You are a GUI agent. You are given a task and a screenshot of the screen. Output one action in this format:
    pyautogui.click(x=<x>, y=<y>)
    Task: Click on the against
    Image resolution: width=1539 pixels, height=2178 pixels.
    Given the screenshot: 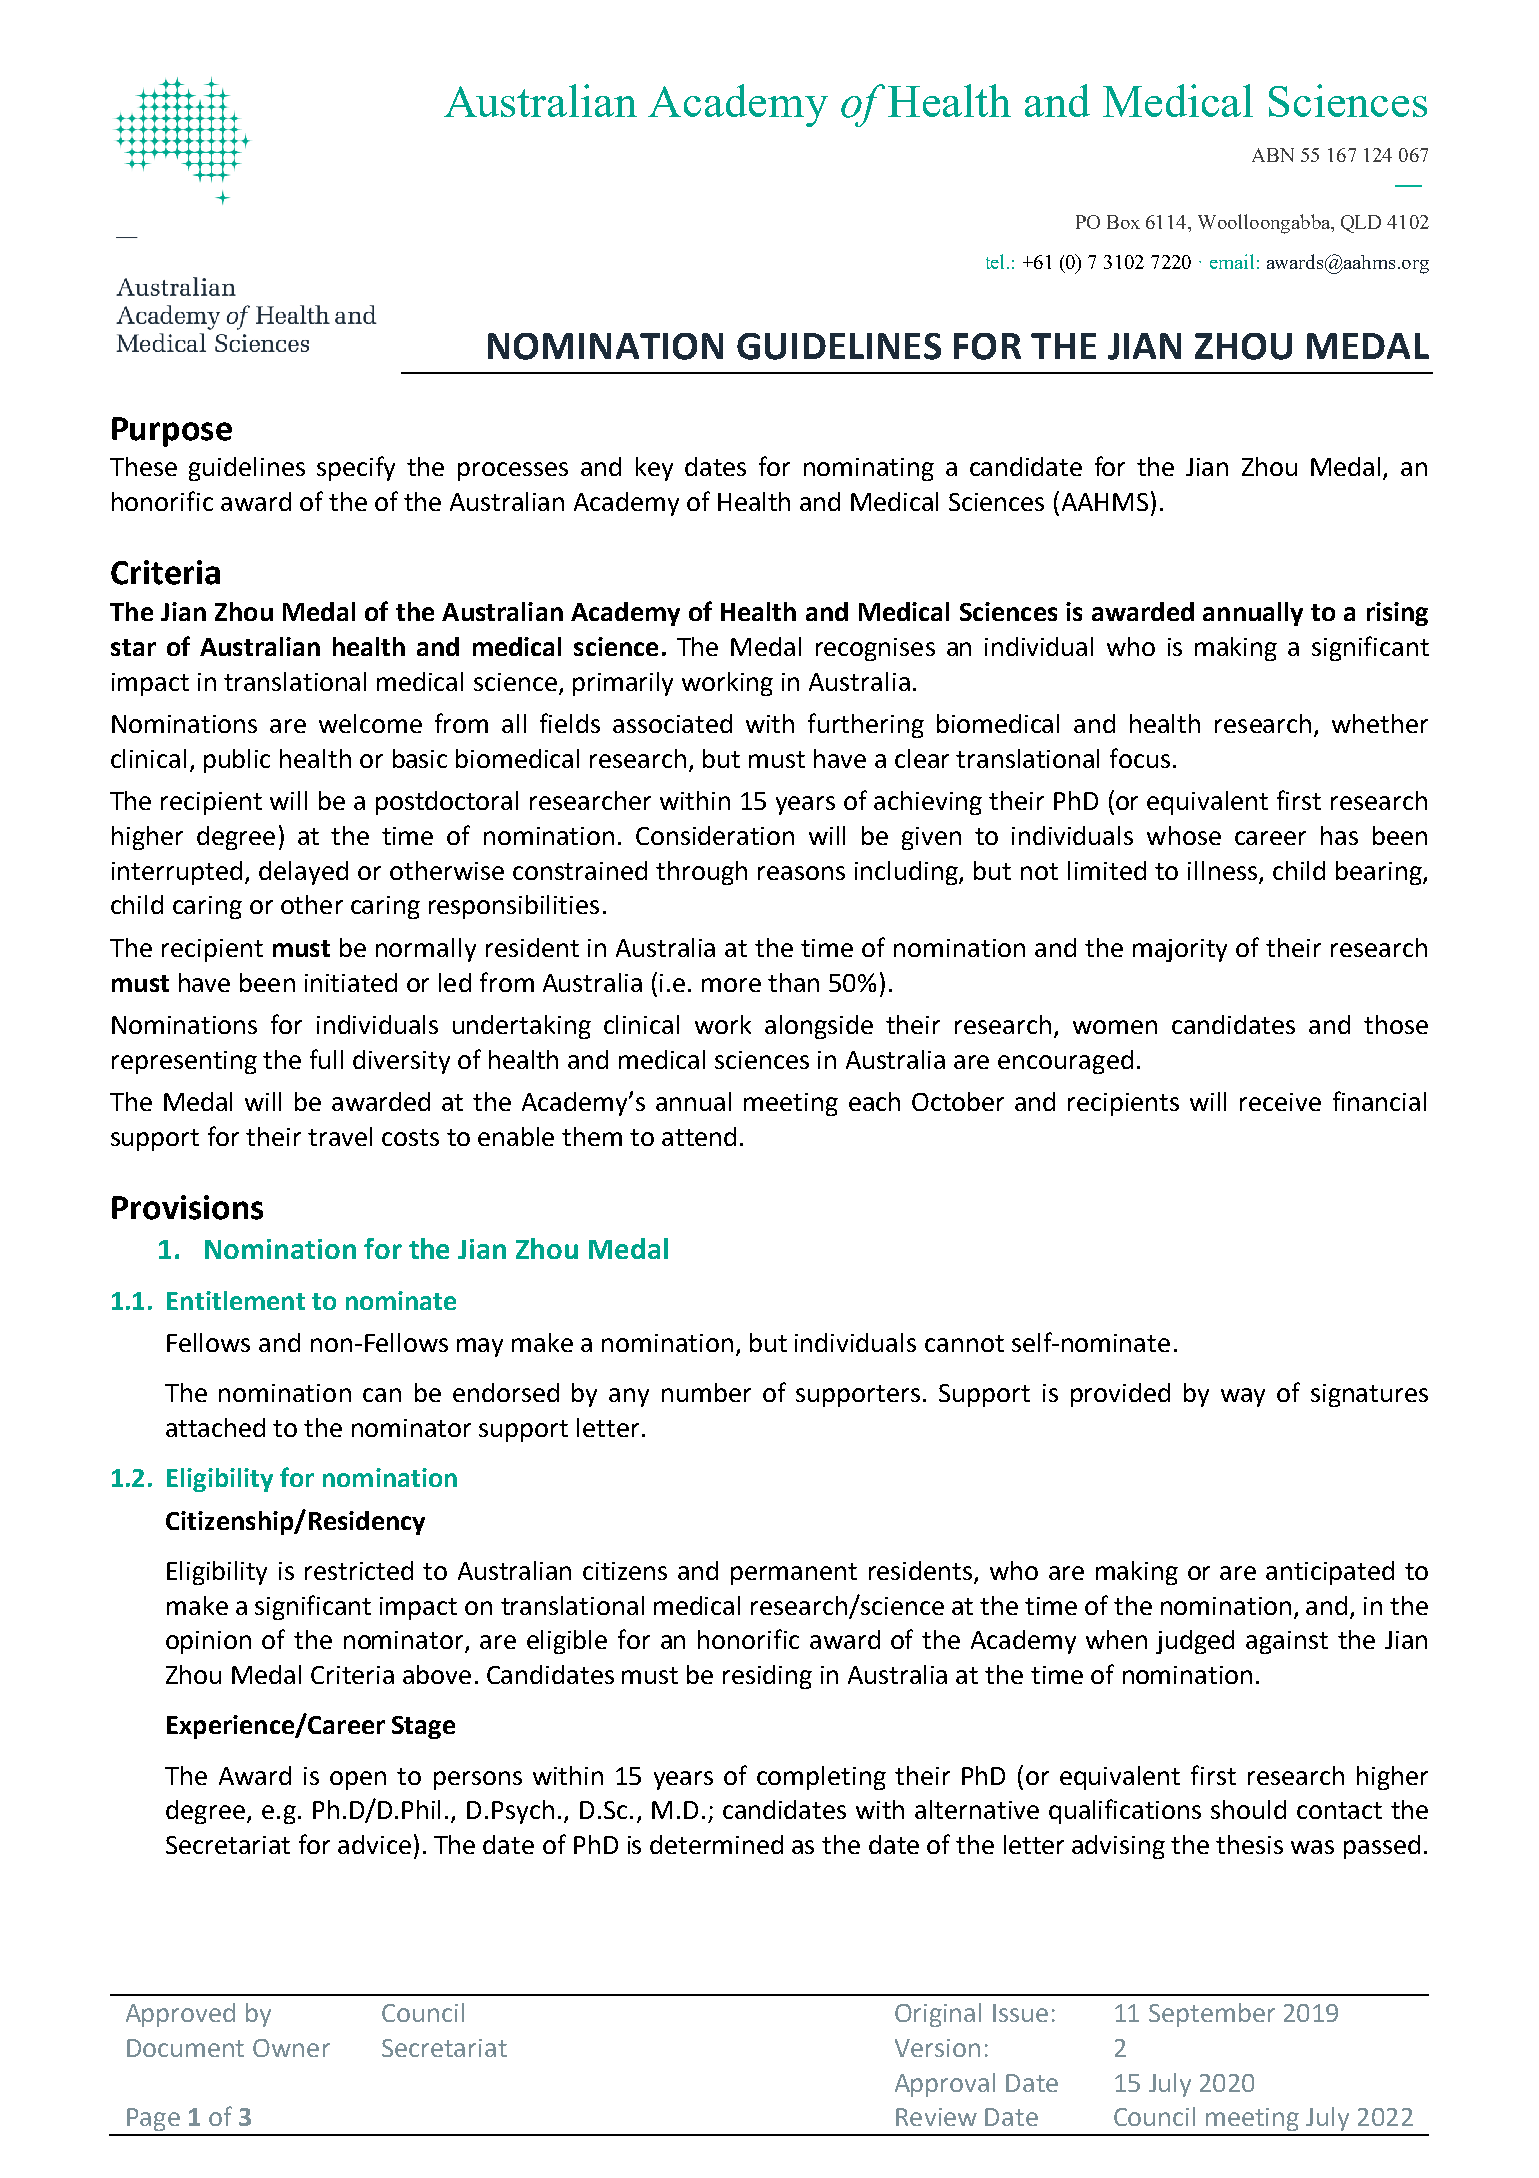 What is the action you would take?
    pyautogui.click(x=1287, y=1642)
